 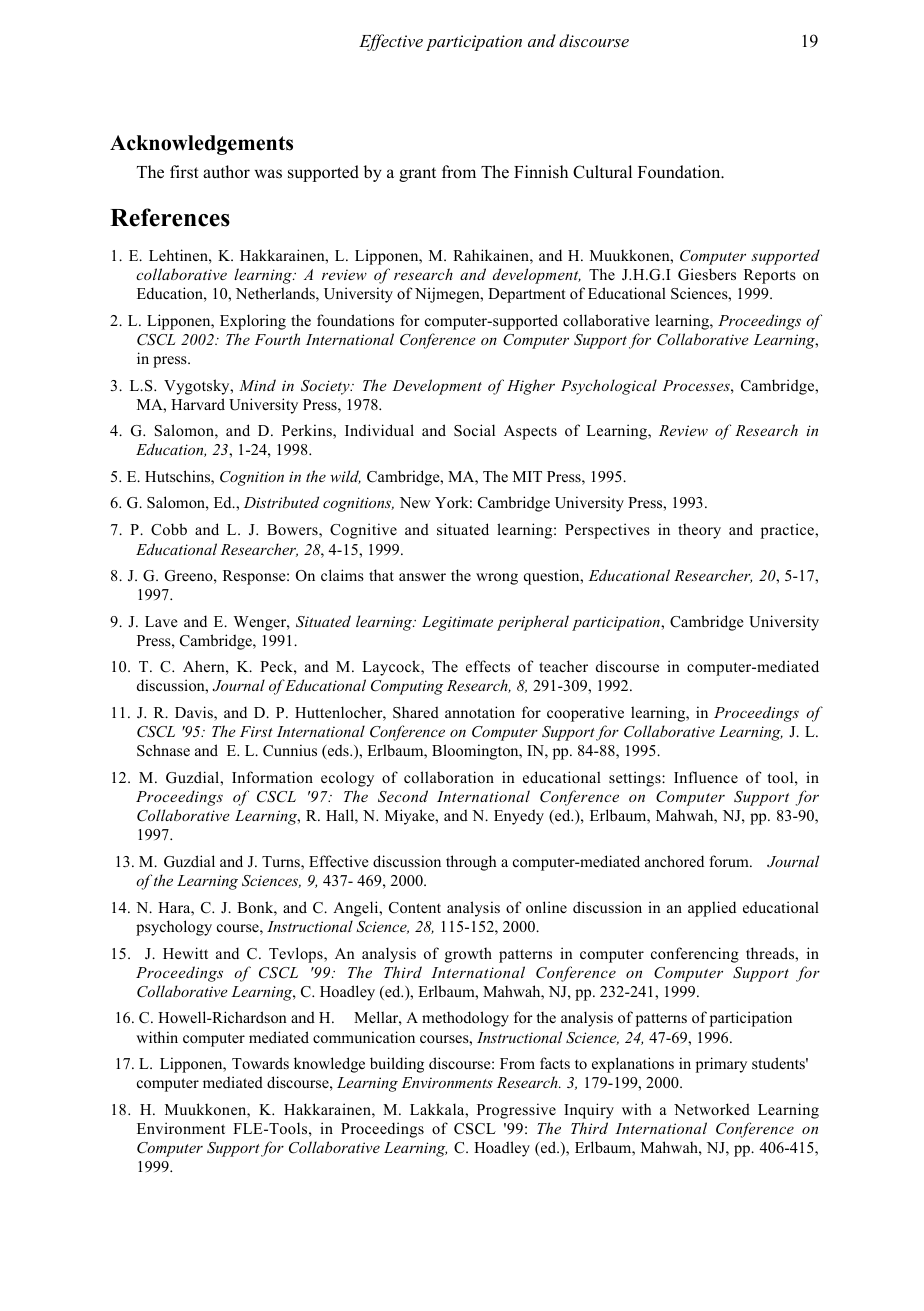 What do you see at coordinates (457, 623) in the screenshot?
I see `Legitimate` at bounding box center [457, 623].
